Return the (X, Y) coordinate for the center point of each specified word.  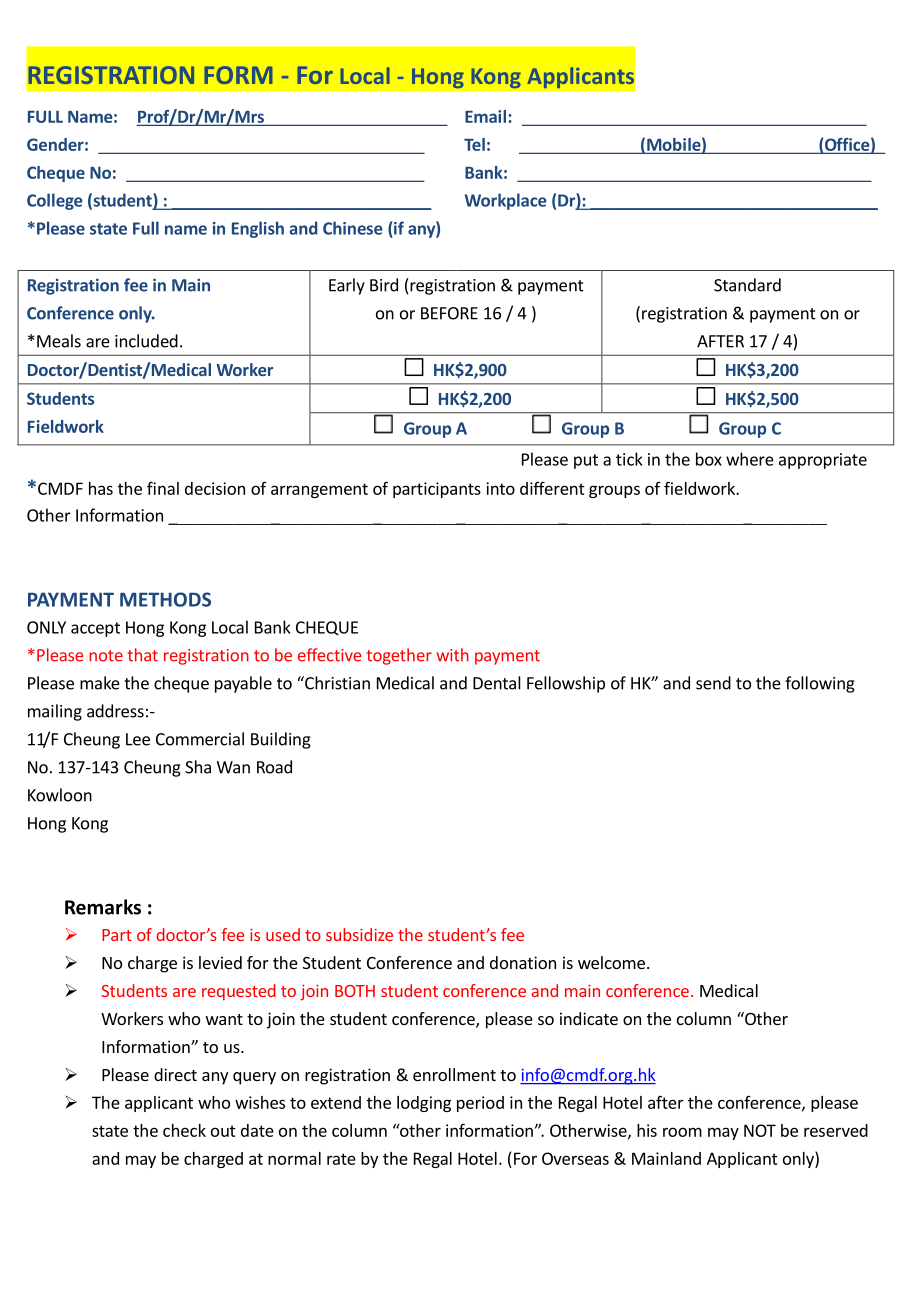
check (184, 1130)
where (750, 459)
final (163, 488)
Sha (198, 767)
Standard (747, 285)
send (713, 683)
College (55, 201)
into (500, 488)
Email (485, 116)
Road (274, 767)
